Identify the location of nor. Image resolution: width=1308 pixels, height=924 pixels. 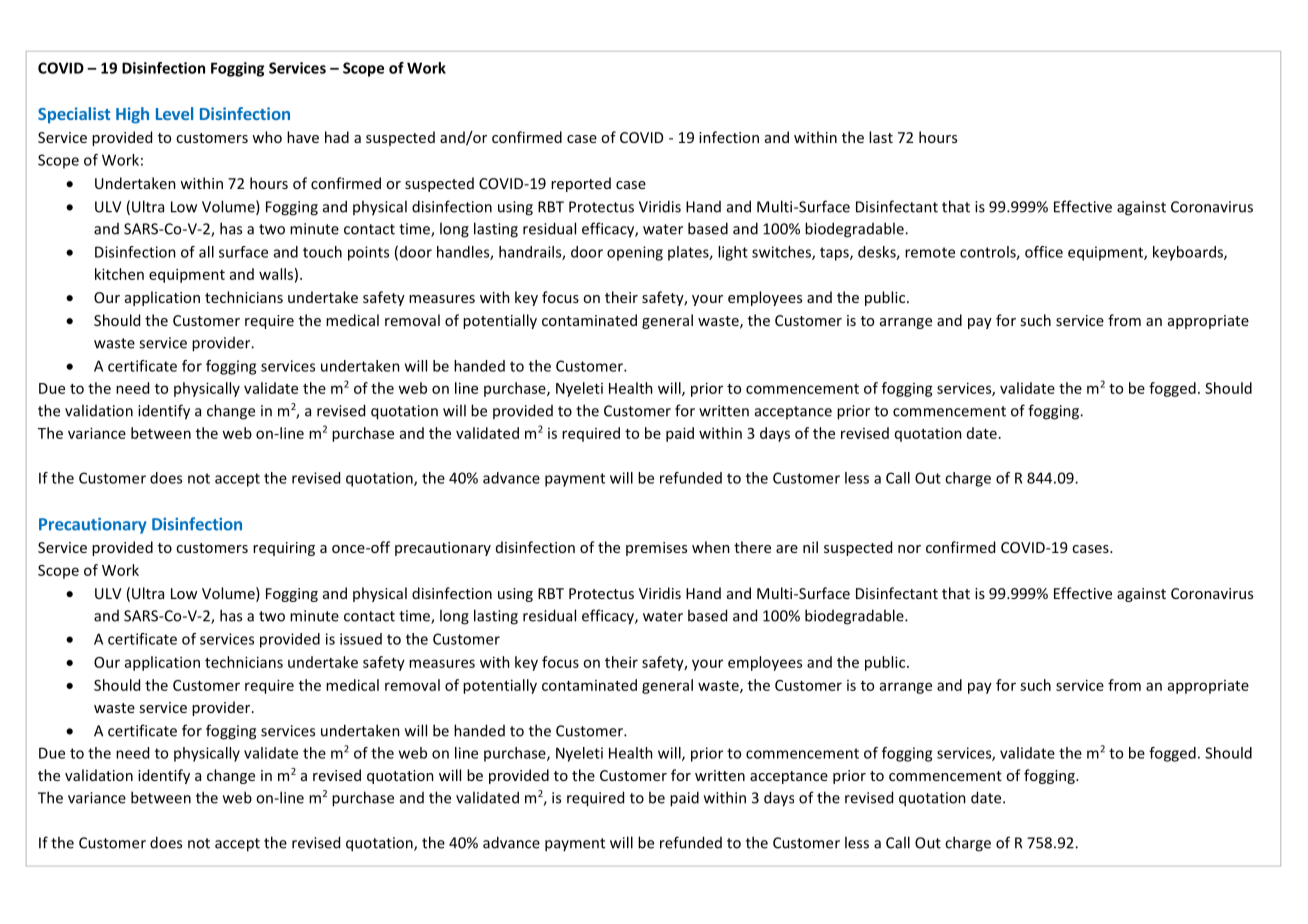
(909, 549).
